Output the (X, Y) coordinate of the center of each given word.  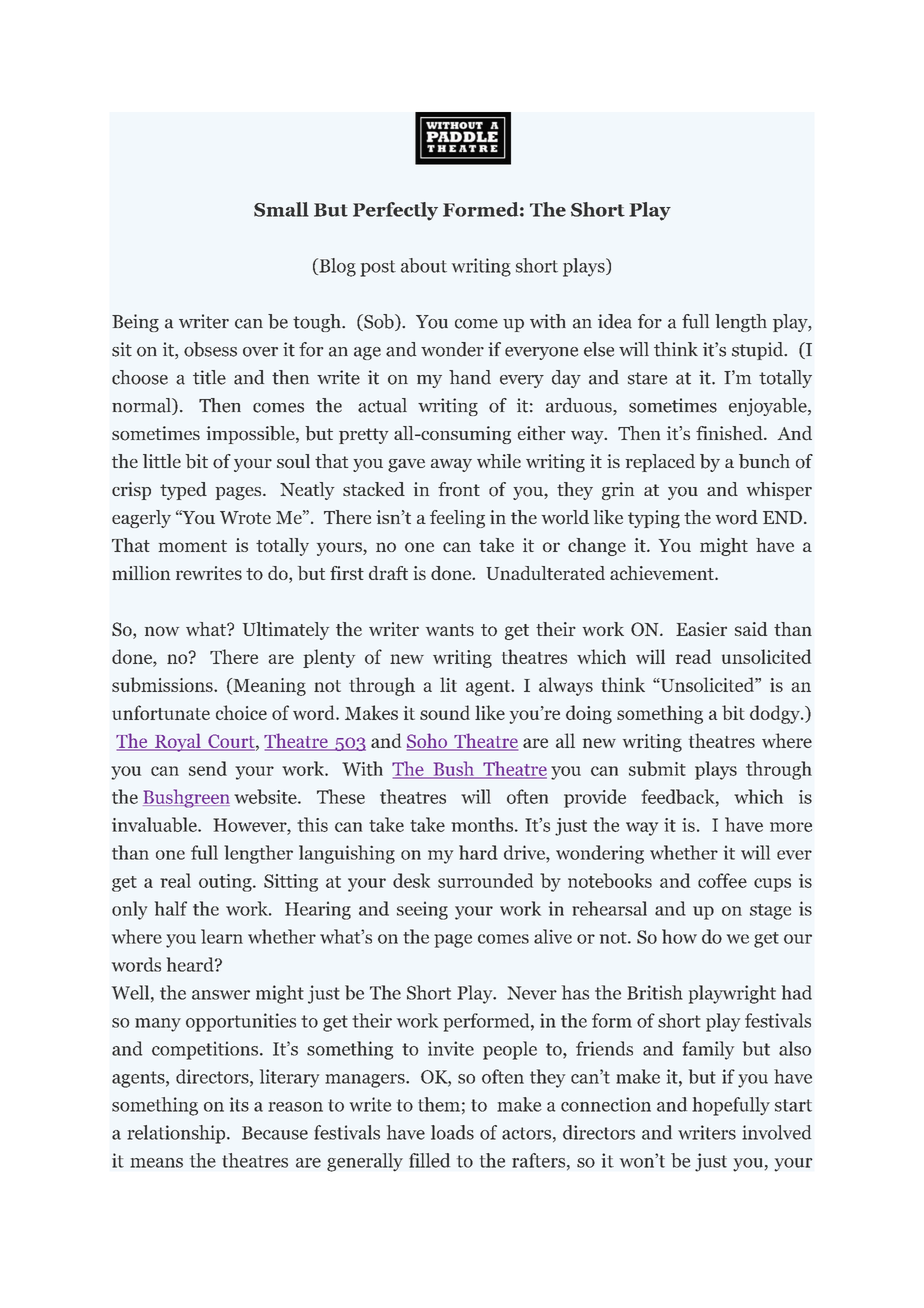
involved (776, 1132)
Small (281, 209)
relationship (177, 1134)
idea (615, 321)
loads (452, 1132)
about (424, 265)
